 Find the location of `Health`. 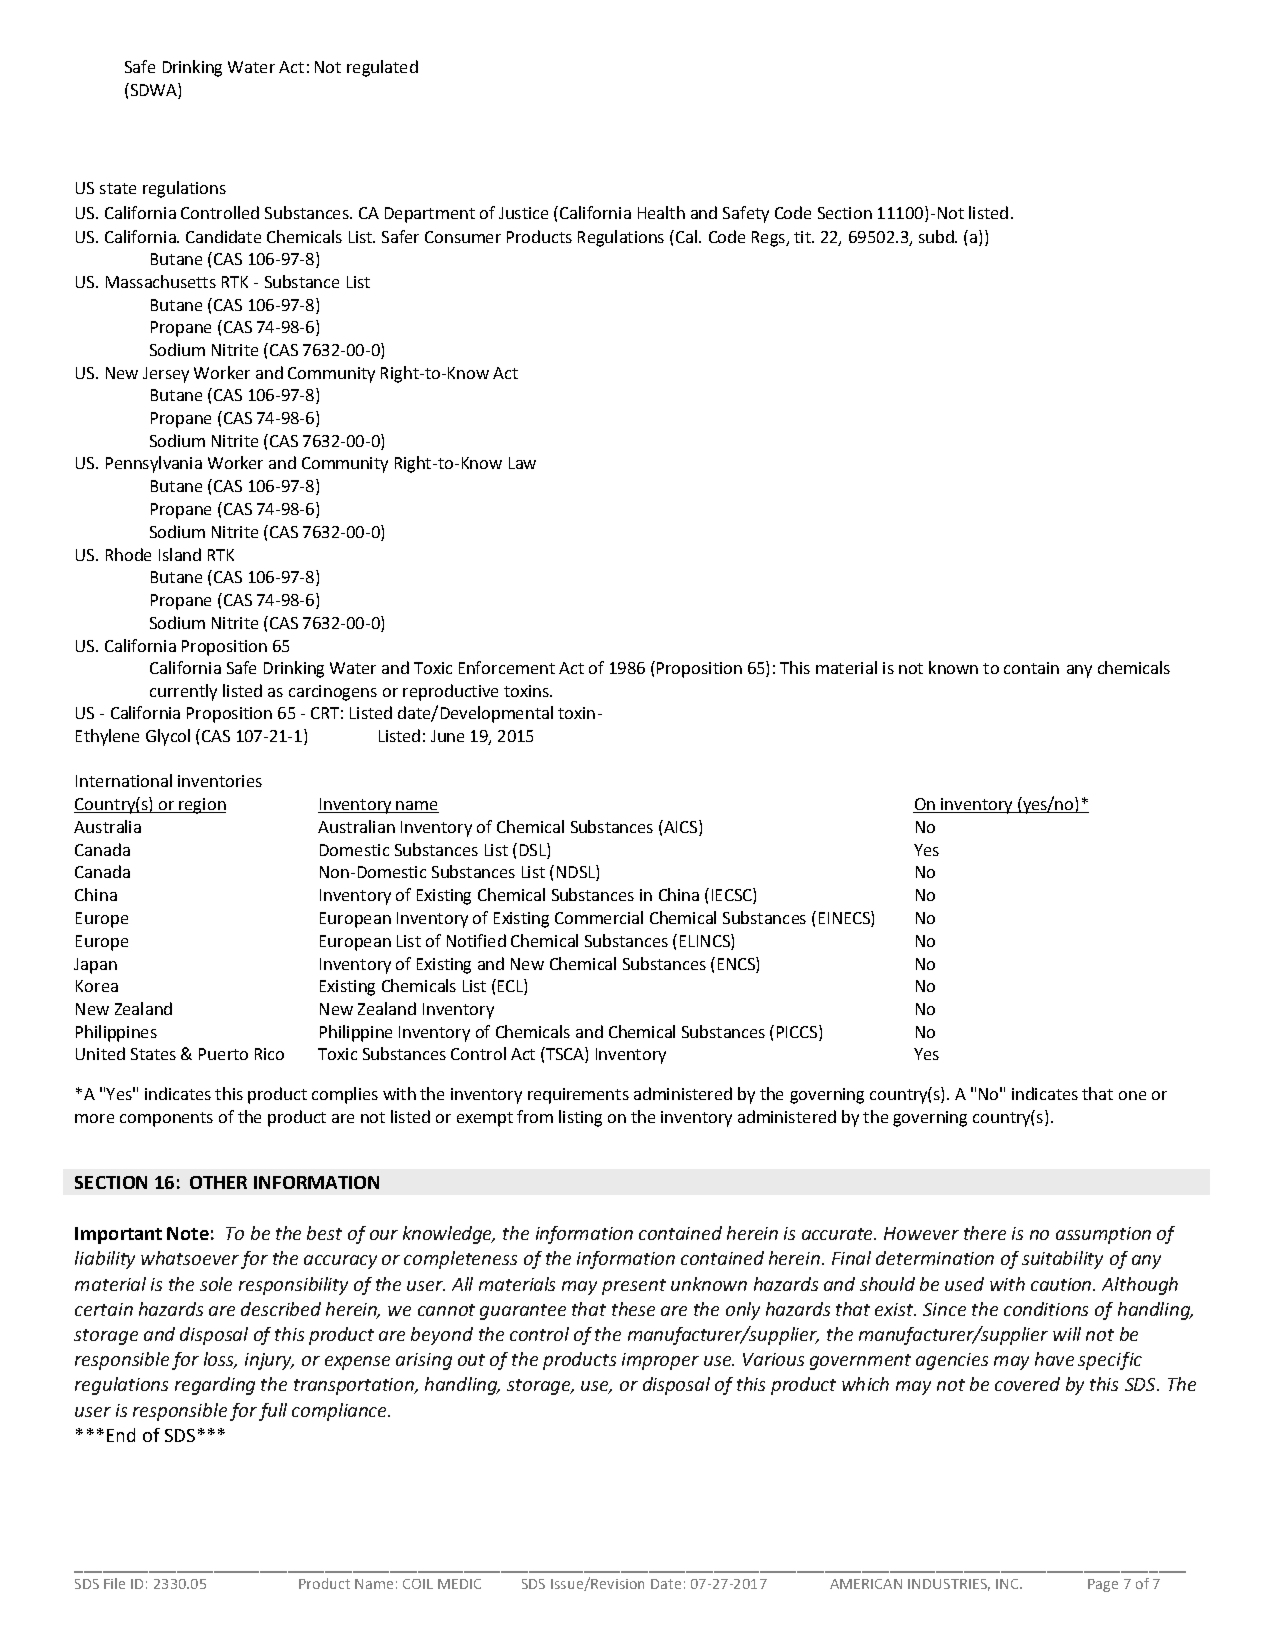

Health is located at coordinates (661, 212).
